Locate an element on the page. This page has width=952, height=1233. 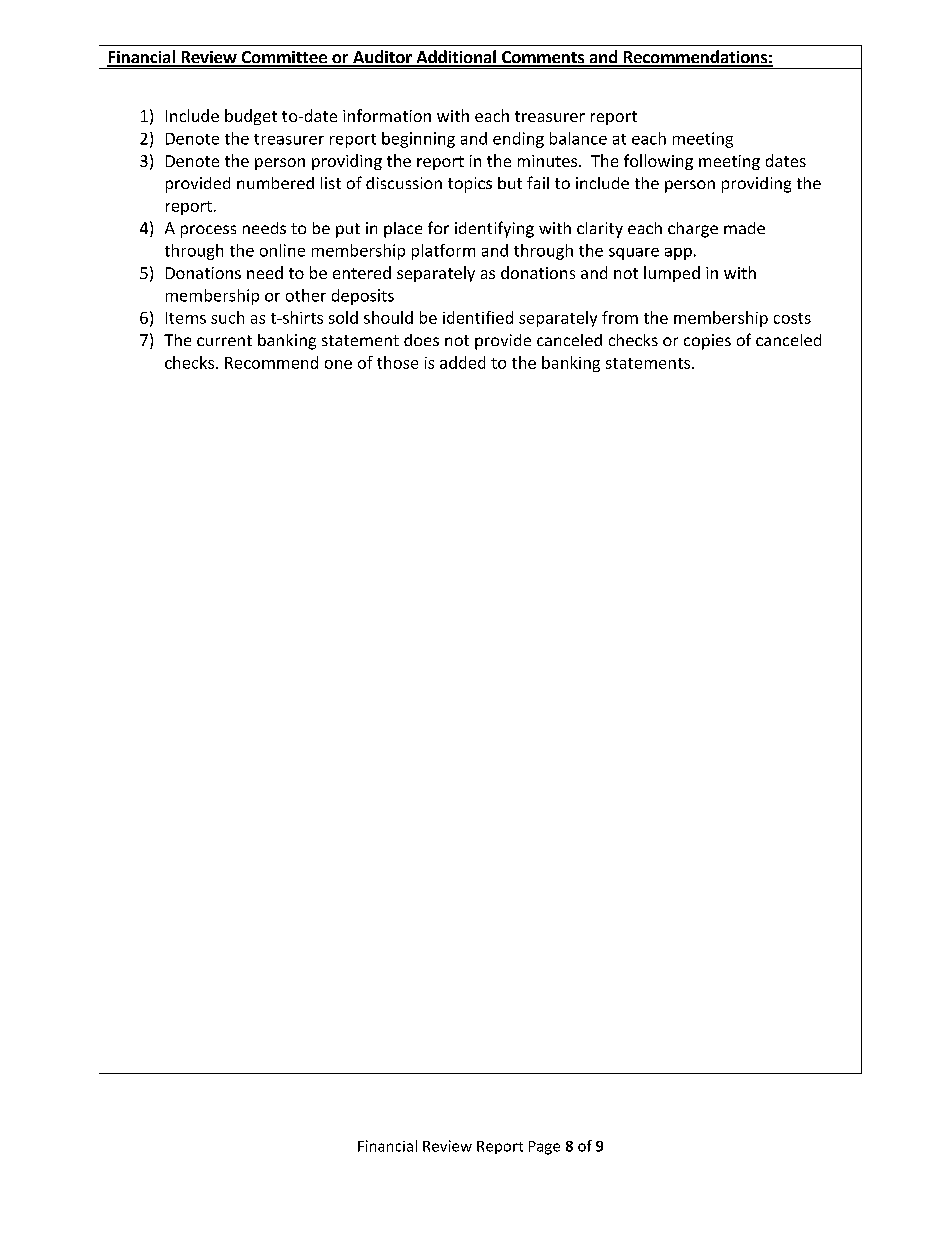
added is located at coordinates (462, 362).
